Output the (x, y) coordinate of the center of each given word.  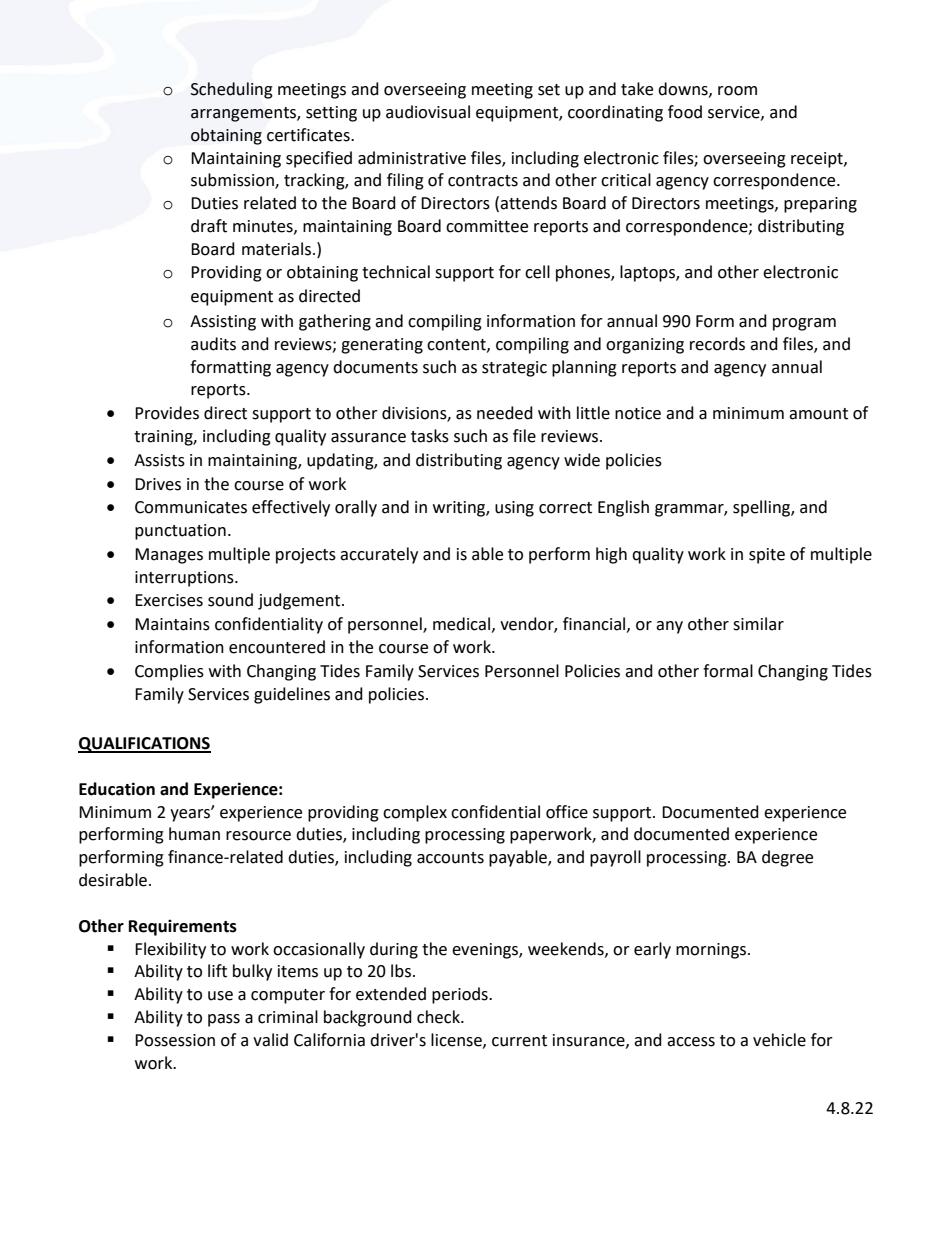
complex (415, 813)
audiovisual (428, 112)
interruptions (185, 579)
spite (767, 556)
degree (787, 858)
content (457, 345)
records (717, 344)
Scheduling (232, 90)
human (194, 834)
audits (213, 344)
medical (461, 624)
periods (461, 995)
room (737, 91)
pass (224, 1020)
